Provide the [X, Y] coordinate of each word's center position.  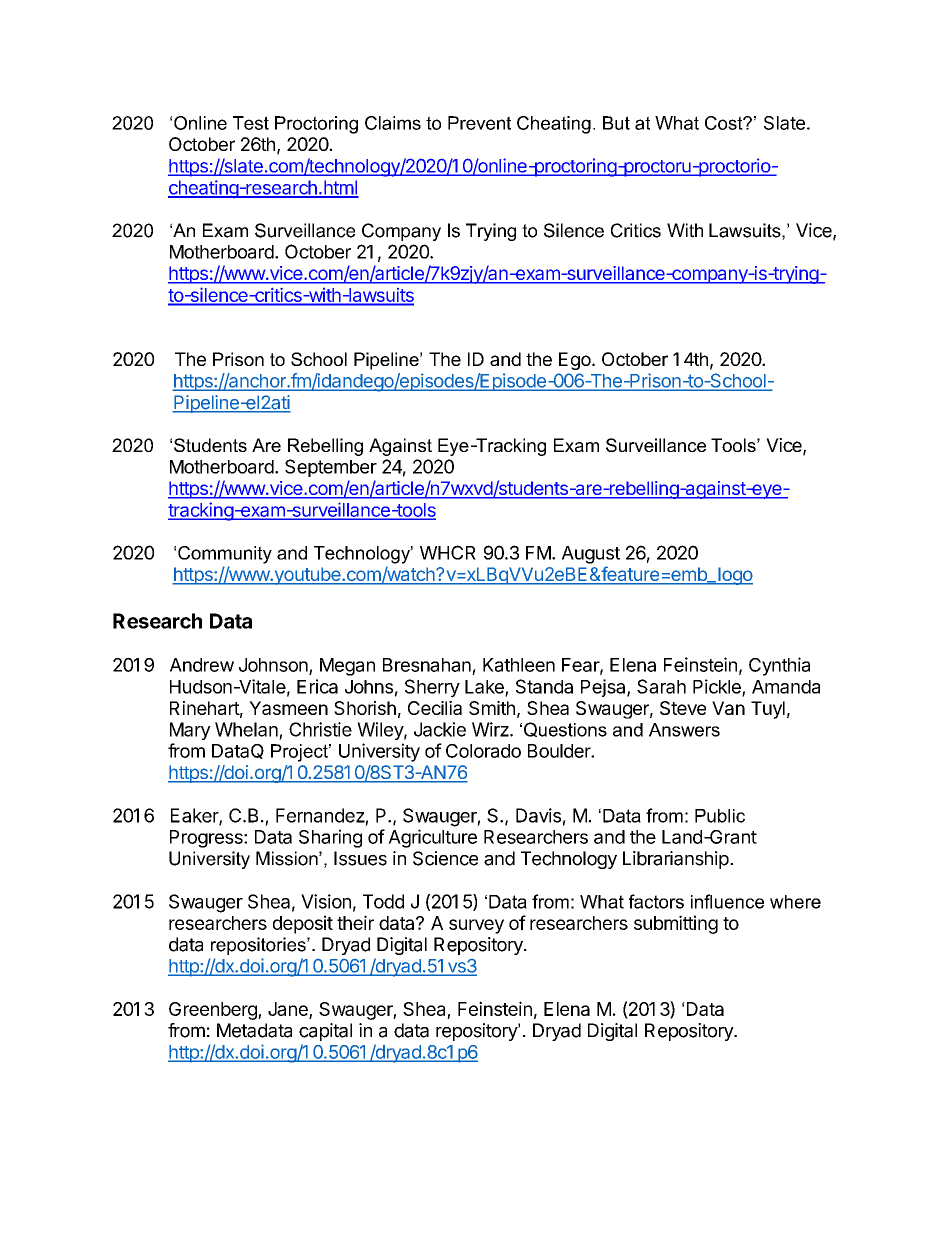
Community [225, 555]
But [616, 123]
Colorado [483, 751]
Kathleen [519, 665]
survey [476, 926]
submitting [676, 924]
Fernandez [320, 815]
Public [720, 816]
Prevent [479, 123]
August [591, 555]
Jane [289, 1010]
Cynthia [779, 666]
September [331, 468]
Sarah [661, 686]
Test [251, 123]
